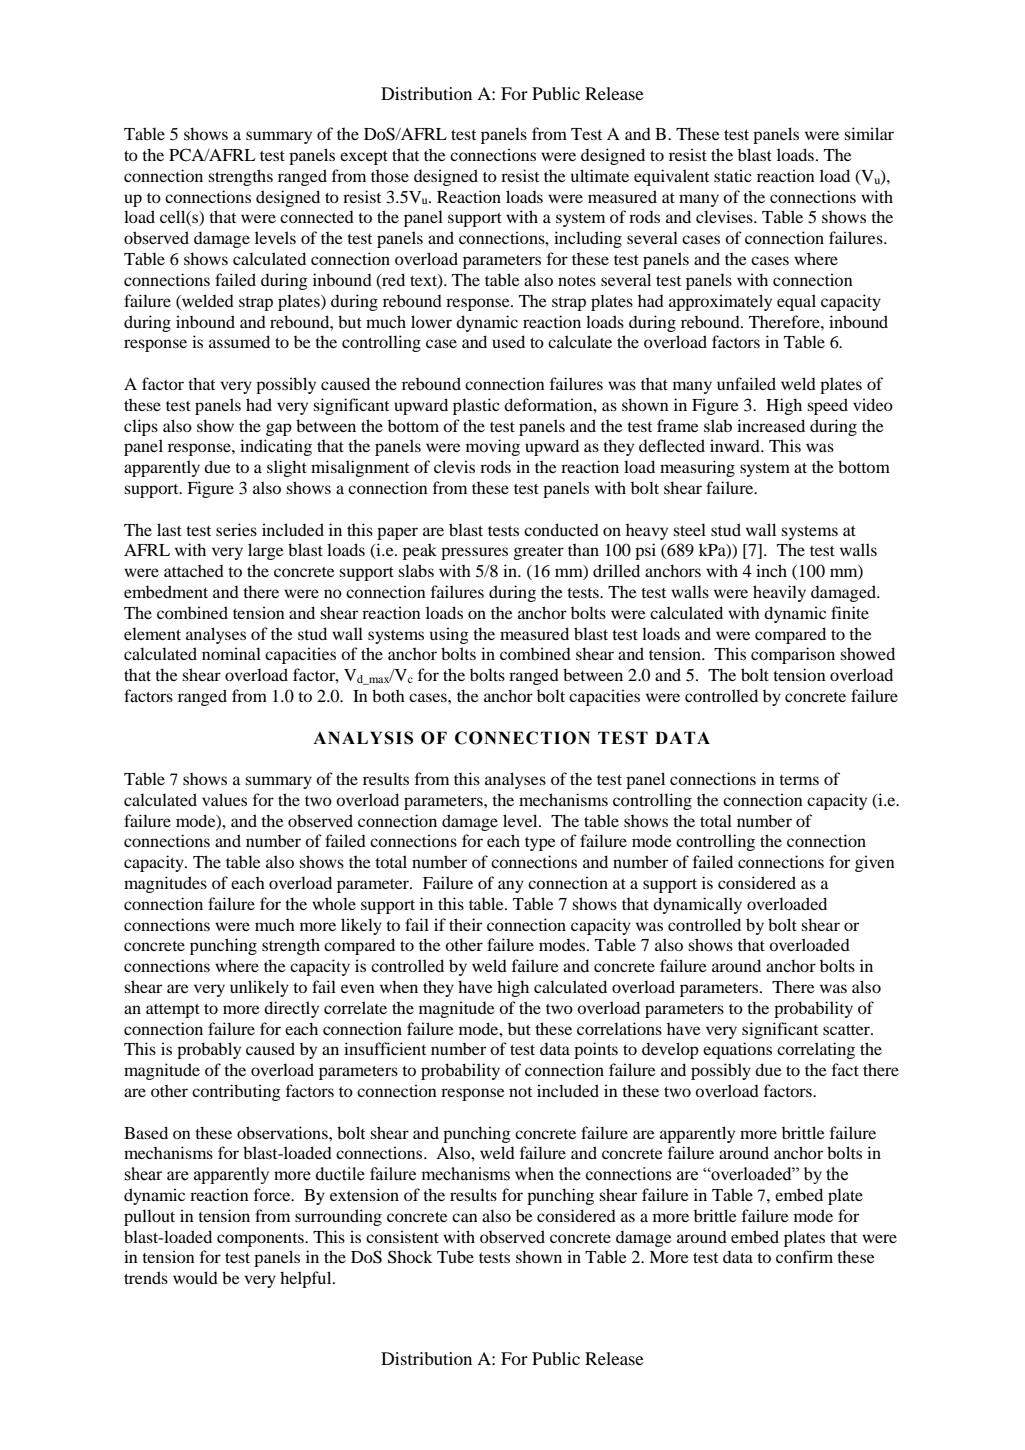 The width and height of the screenshot is (1025, 1450). I want to click on values, so click(224, 799).
